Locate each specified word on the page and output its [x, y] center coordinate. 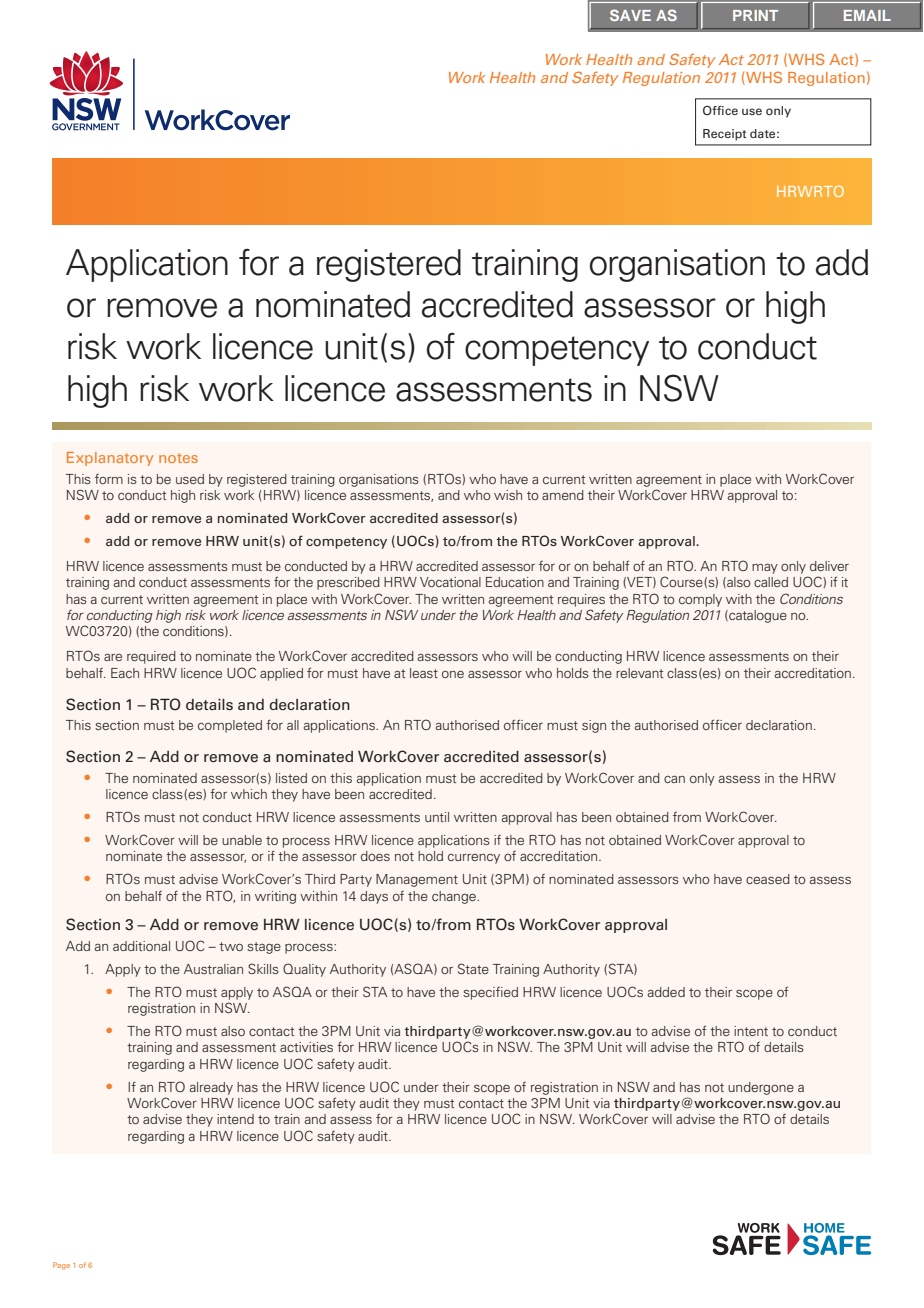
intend [235, 1119]
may [765, 569]
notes [178, 458]
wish [508, 495]
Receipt [724, 135]
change [455, 897]
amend [563, 495]
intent [751, 1031]
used [190, 479]
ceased [768, 879]
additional [141, 946]
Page [61, 1266]
